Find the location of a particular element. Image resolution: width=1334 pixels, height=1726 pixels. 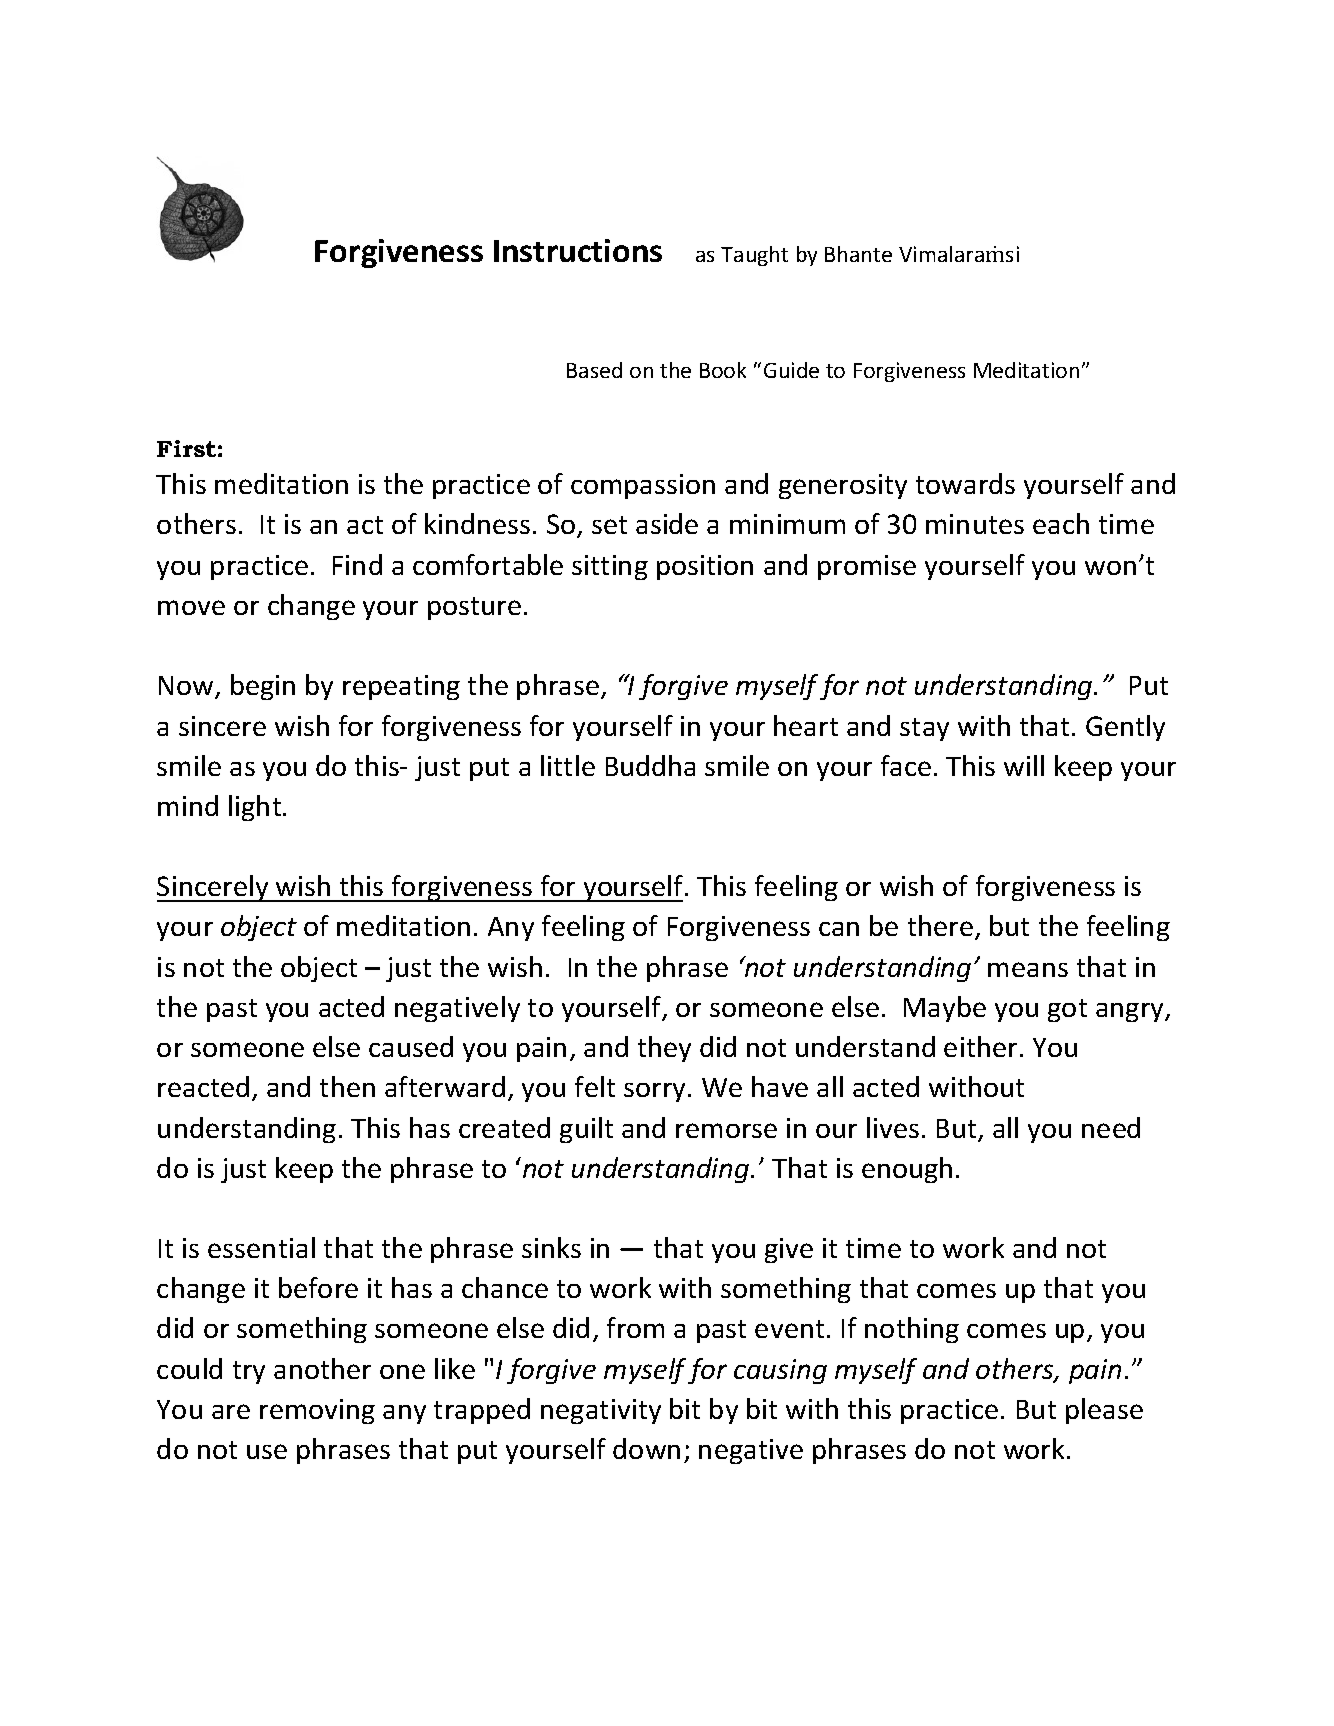

minutes is located at coordinates (975, 524).
